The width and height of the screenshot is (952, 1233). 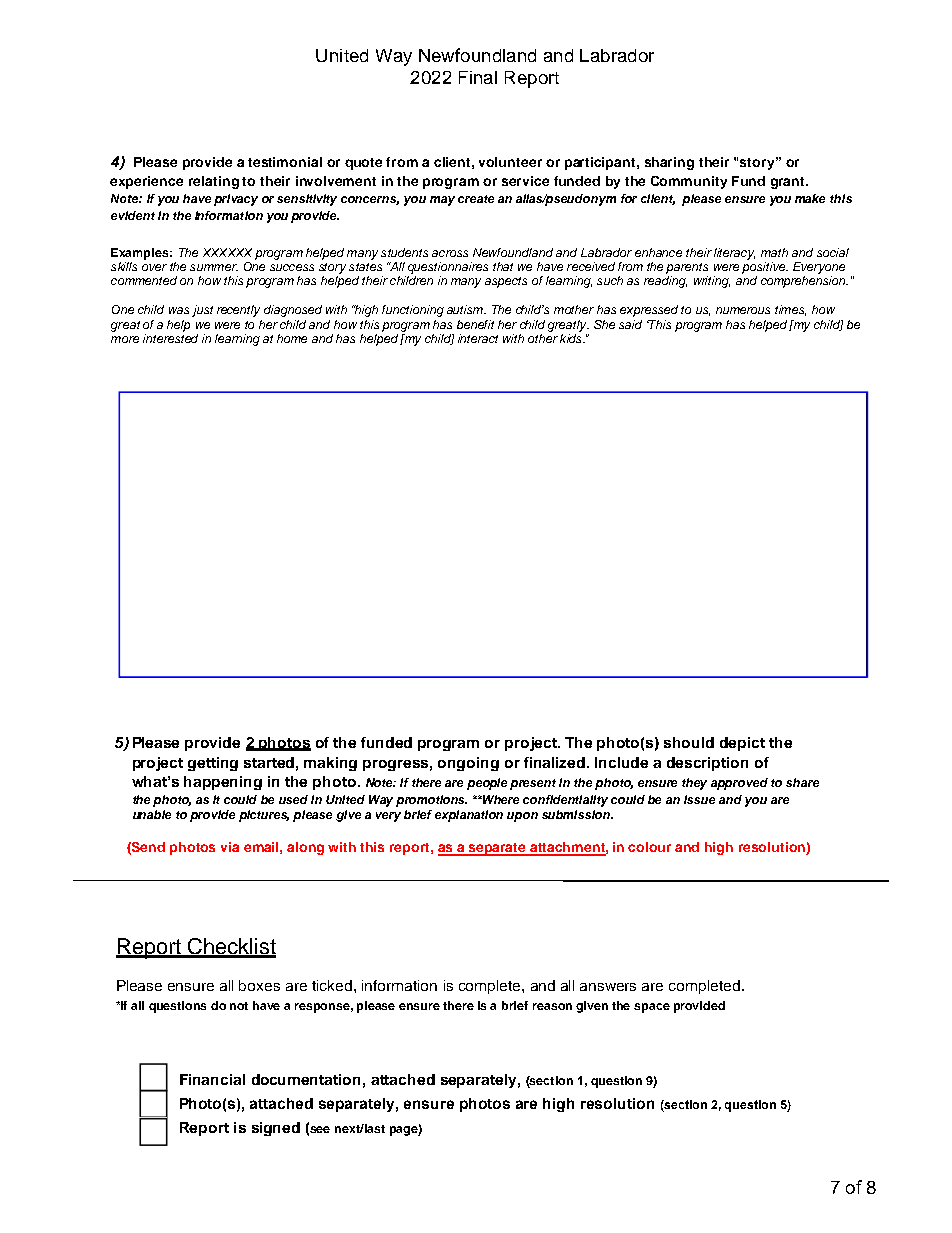 What do you see at coordinates (230, 847) in the screenshot?
I see `via` at bounding box center [230, 847].
